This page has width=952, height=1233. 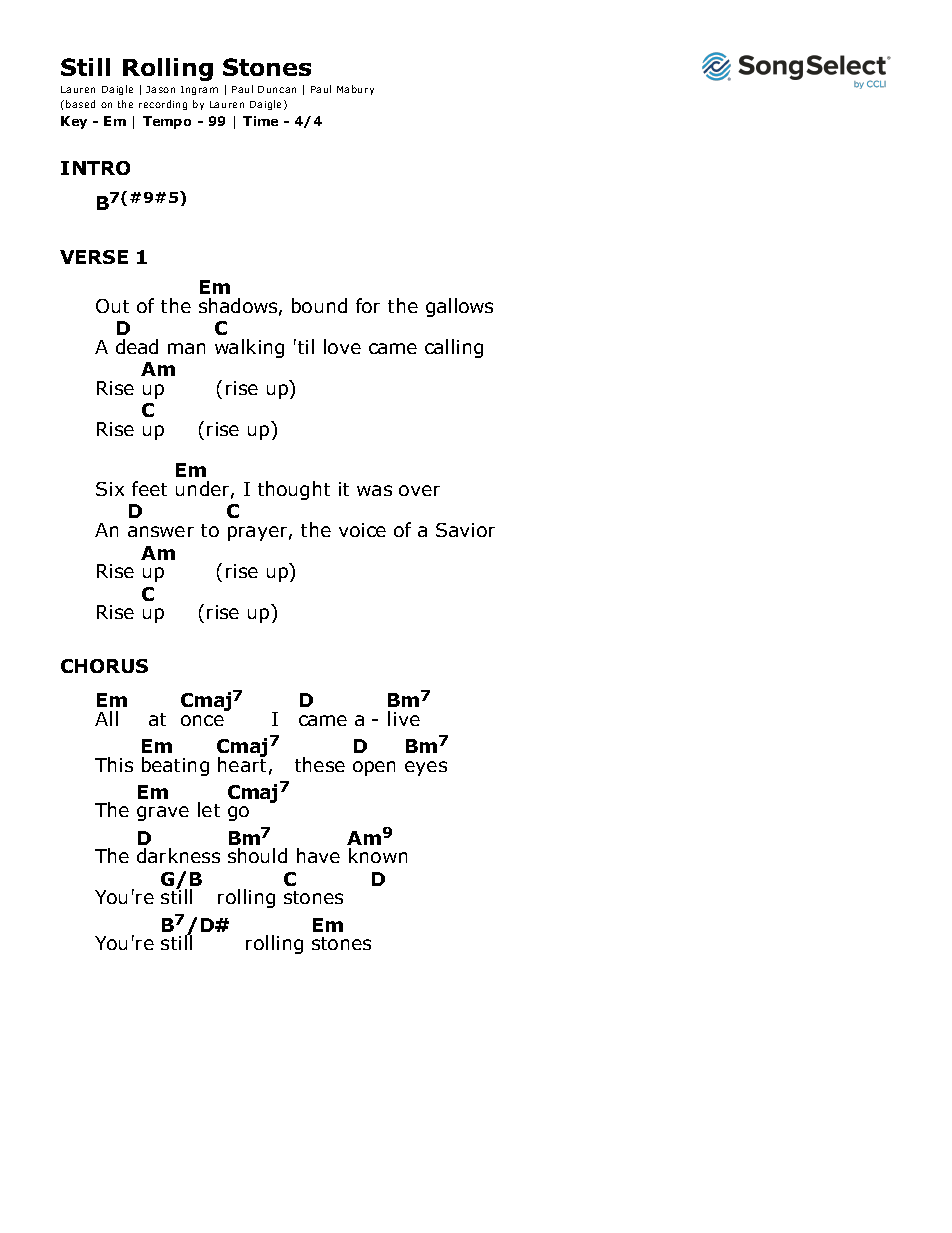 What do you see at coordinates (294, 490) in the page?
I see `thought` at bounding box center [294, 490].
